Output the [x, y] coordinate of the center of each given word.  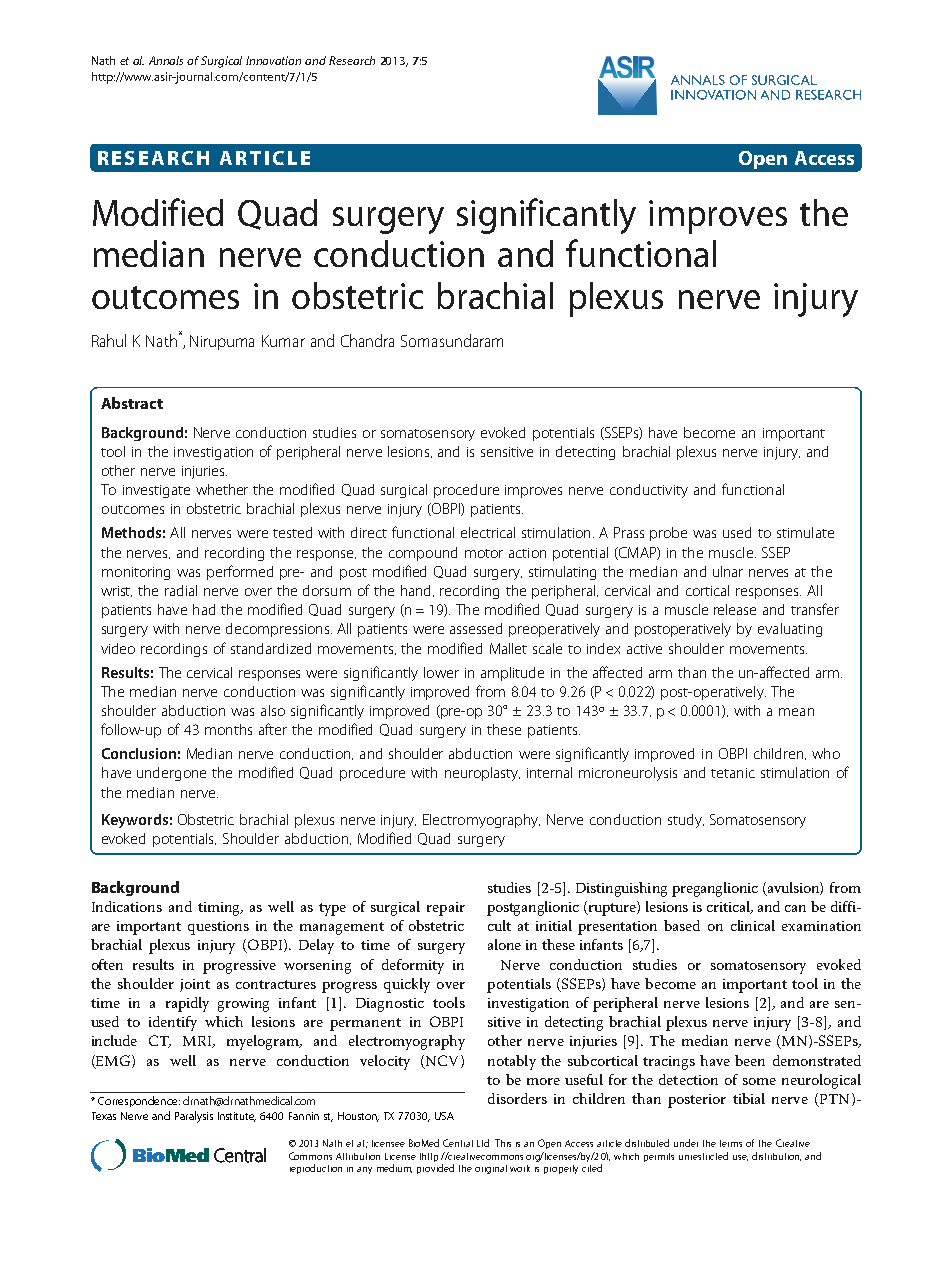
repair [446, 909]
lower [441, 672]
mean [796, 712]
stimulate [805, 532]
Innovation [273, 60]
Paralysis [194, 1117]
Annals [166, 60]
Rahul [109, 340]
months [228, 729]
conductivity [649, 491]
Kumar [283, 341]
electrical [488, 532]
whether [222, 489]
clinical [753, 925]
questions [218, 928]
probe [668, 534]
